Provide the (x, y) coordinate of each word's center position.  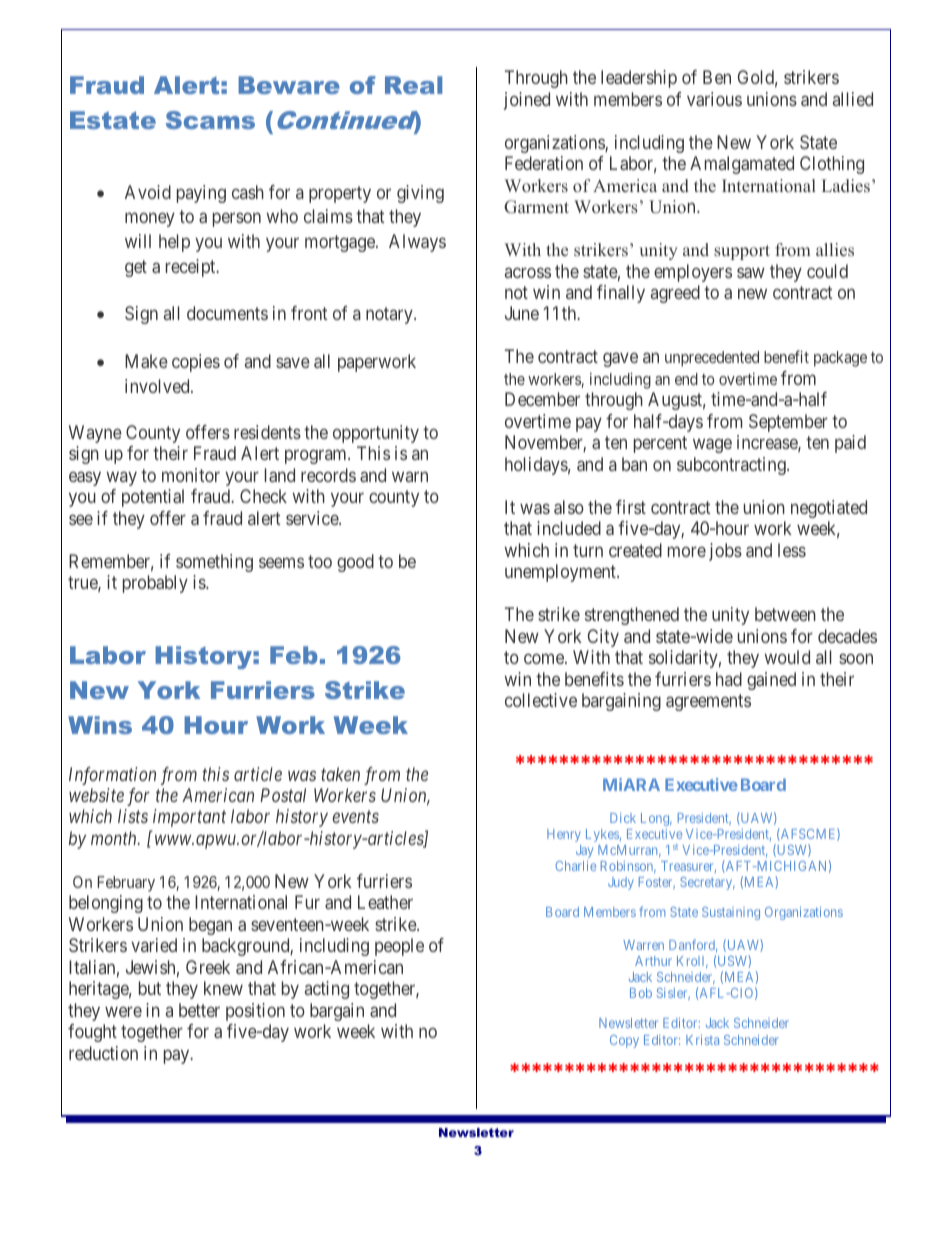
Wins (100, 725)
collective (541, 700)
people (399, 947)
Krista (702, 1040)
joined (527, 101)
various (714, 99)
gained (771, 681)
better (199, 1010)
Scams (210, 120)
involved (158, 386)
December (542, 399)
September (788, 423)
